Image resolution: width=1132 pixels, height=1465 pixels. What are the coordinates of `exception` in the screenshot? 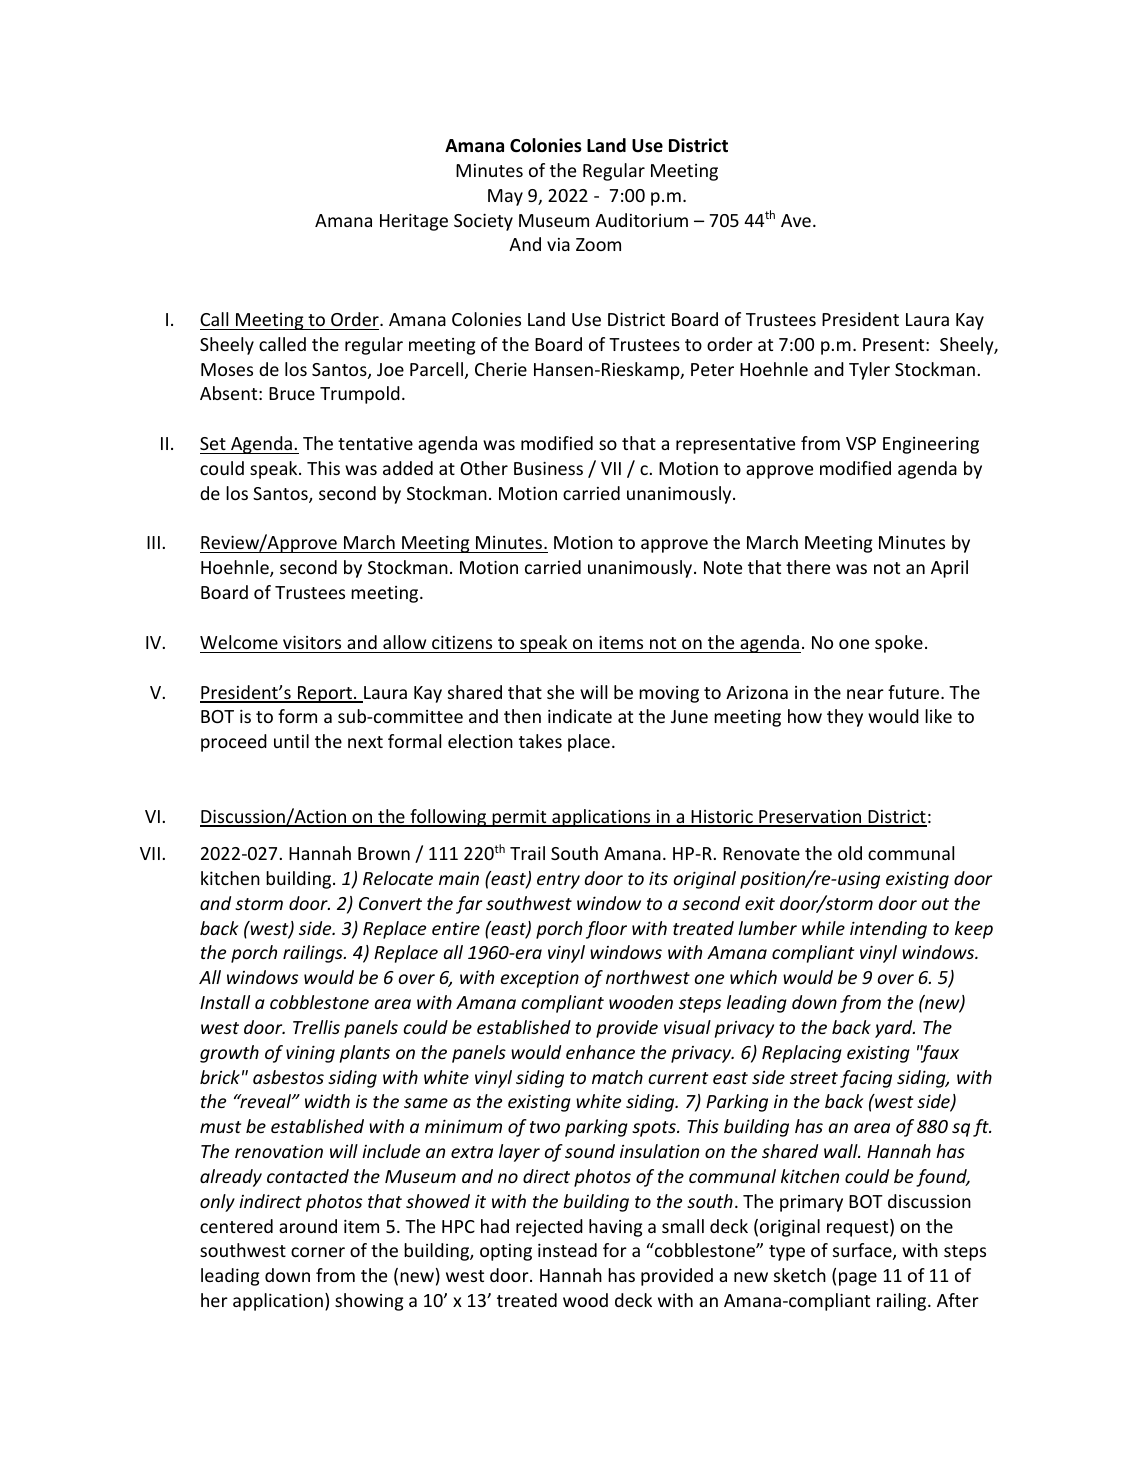 It's located at (539, 979).
